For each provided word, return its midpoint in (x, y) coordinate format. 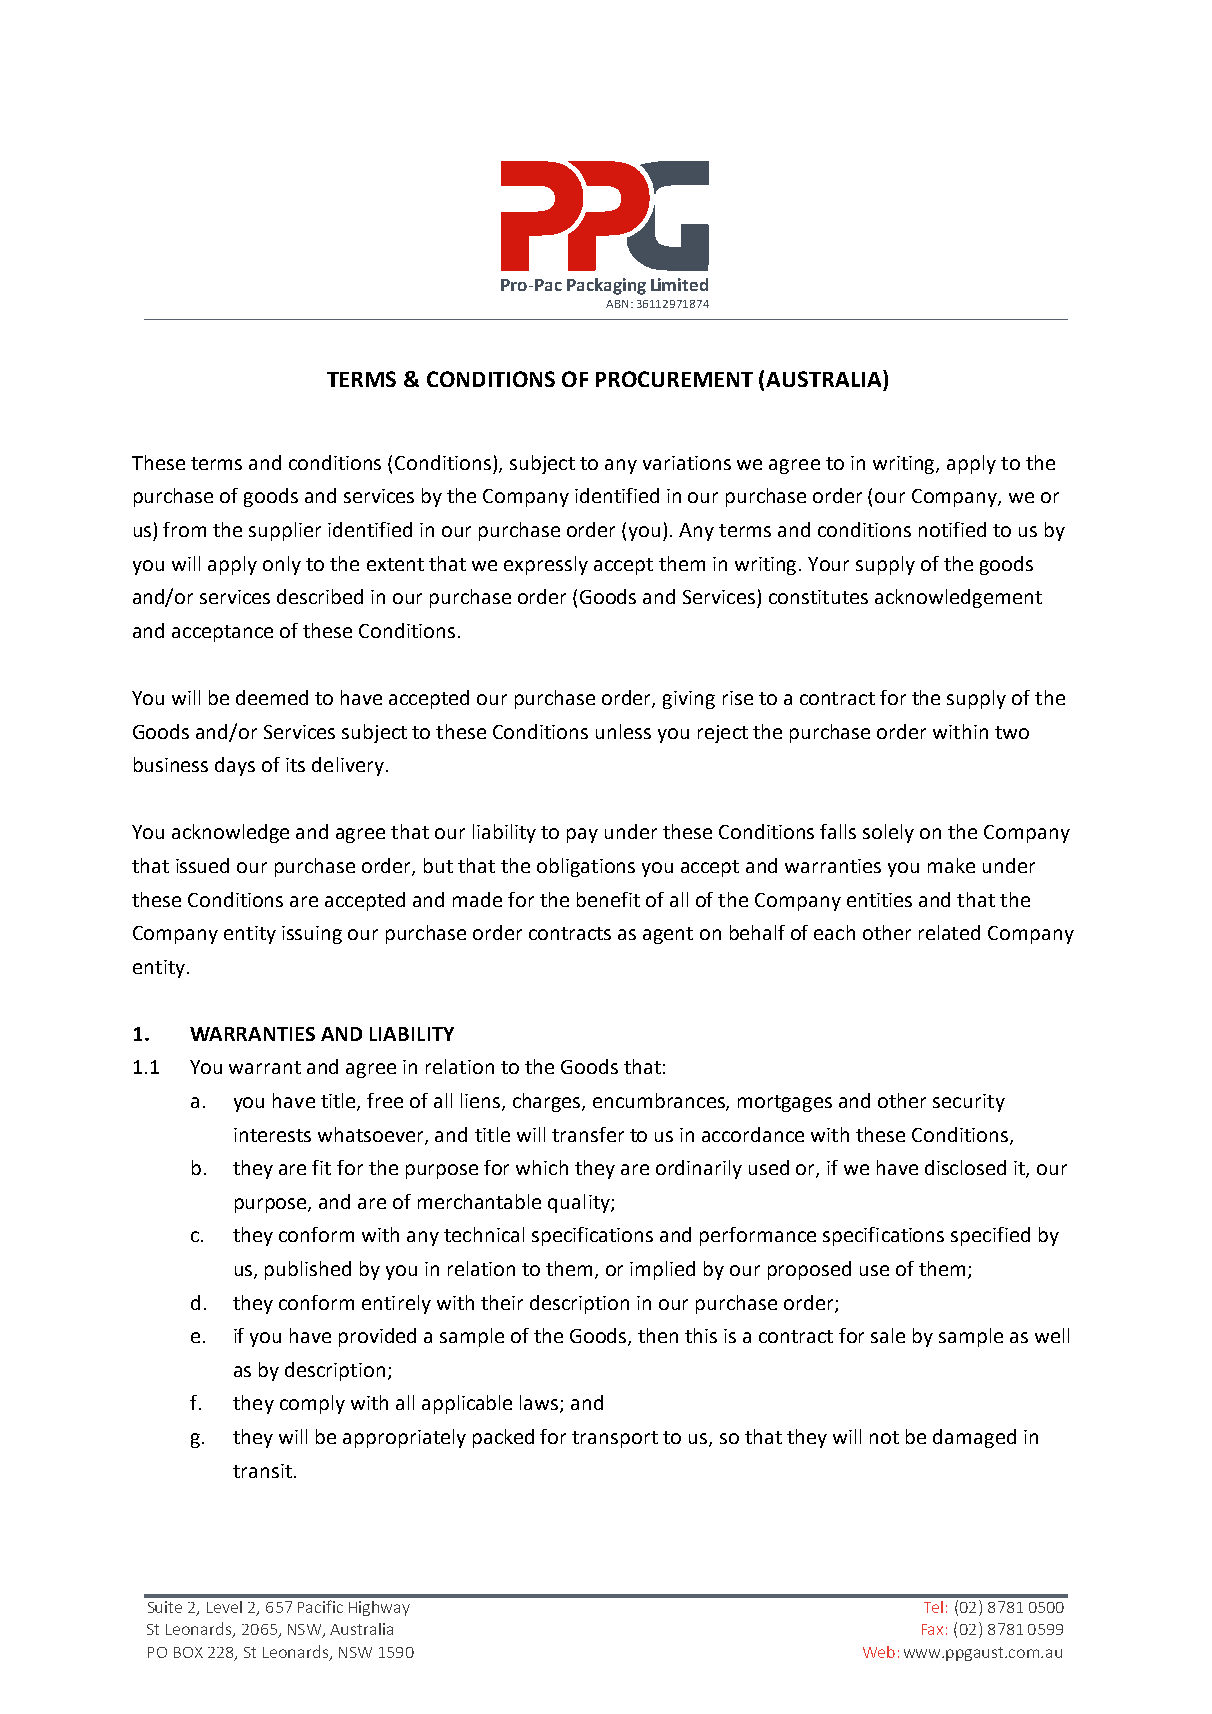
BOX (188, 1652)
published (308, 1270)
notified (952, 529)
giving (689, 700)
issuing (312, 935)
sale (888, 1335)
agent (668, 935)
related (949, 932)
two (1012, 732)
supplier (285, 531)
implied (662, 1270)
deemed (272, 697)
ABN (617, 304)
